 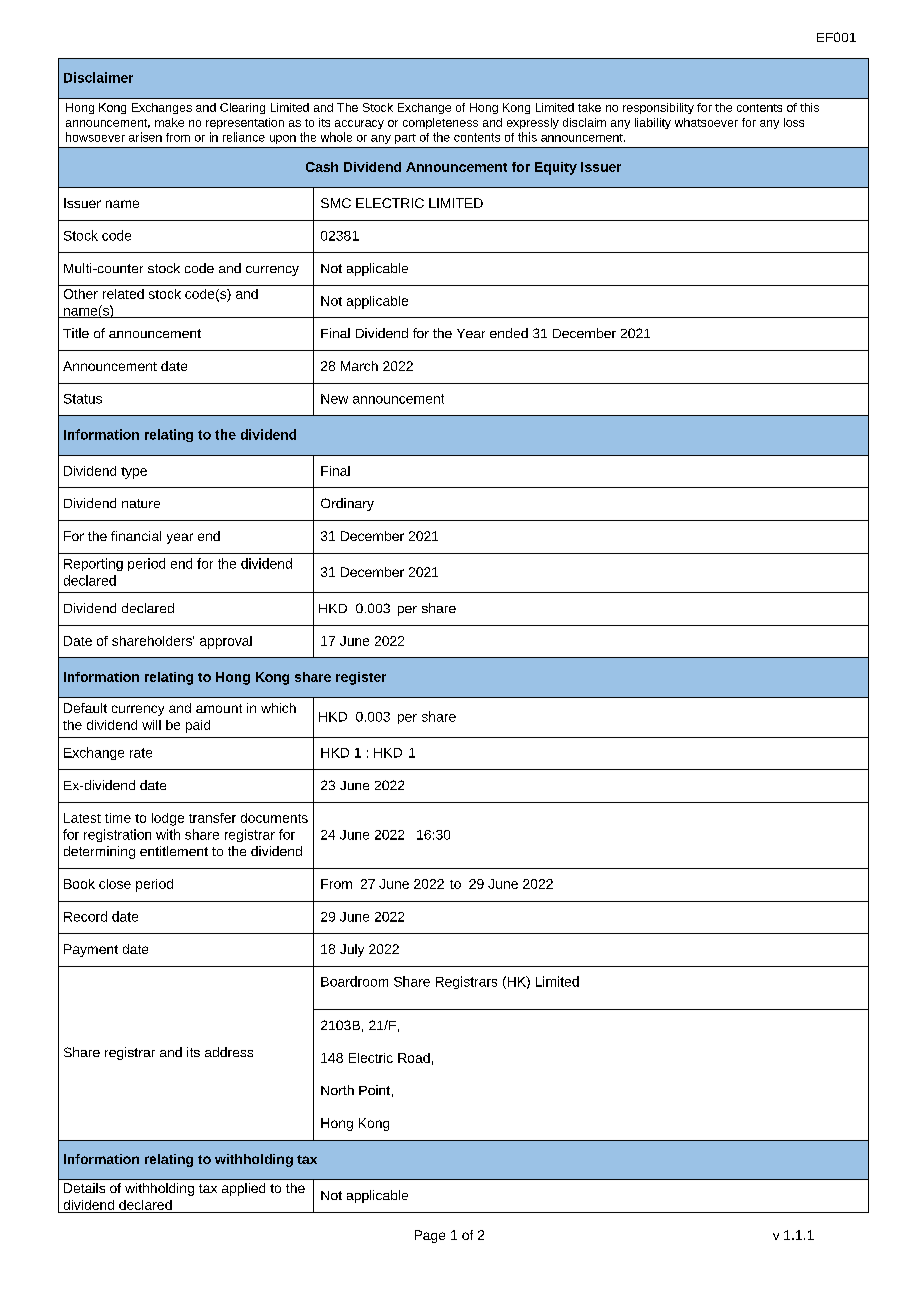 I want to click on applied, so click(x=243, y=1189).
